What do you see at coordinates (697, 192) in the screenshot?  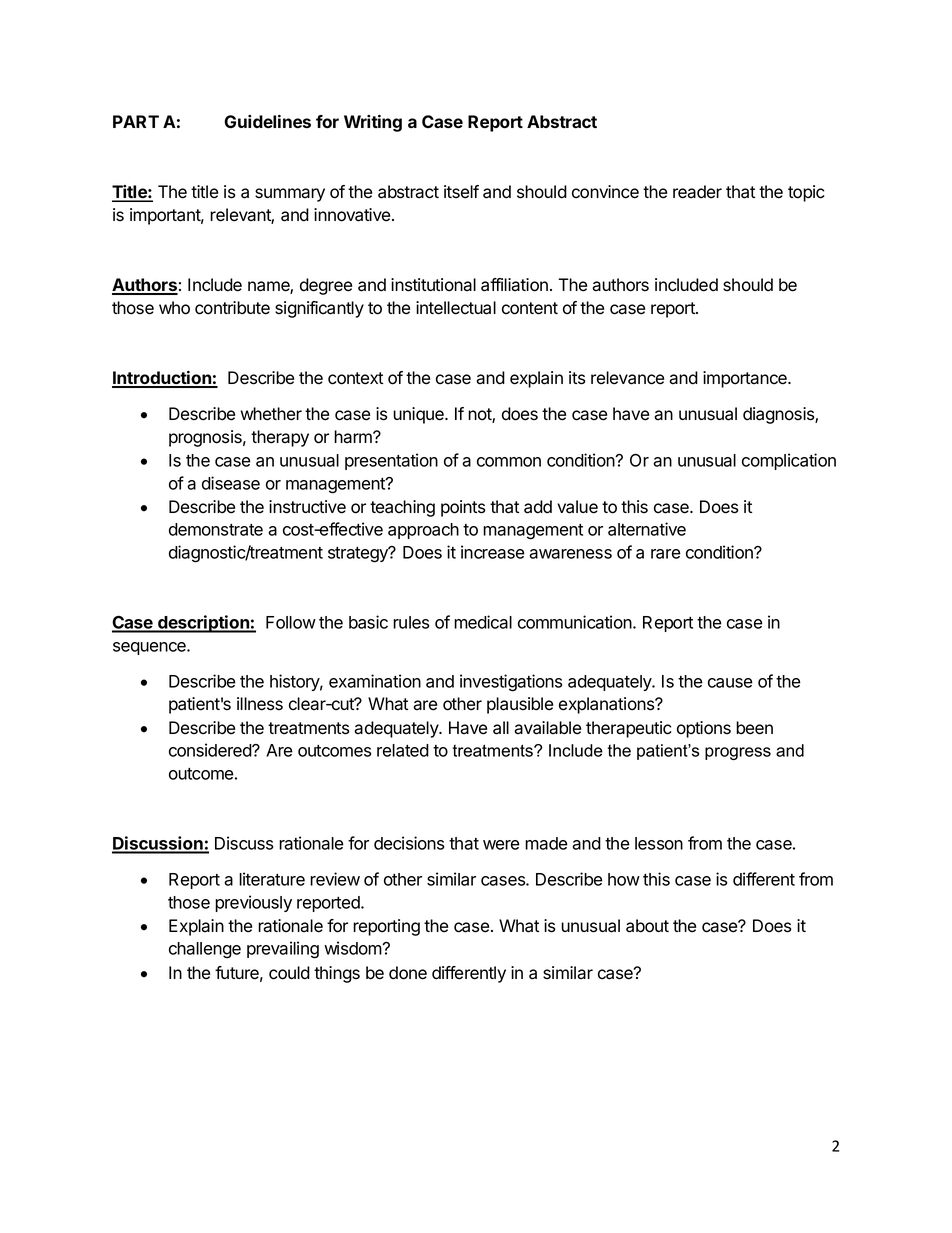 I see `reader` at bounding box center [697, 192].
